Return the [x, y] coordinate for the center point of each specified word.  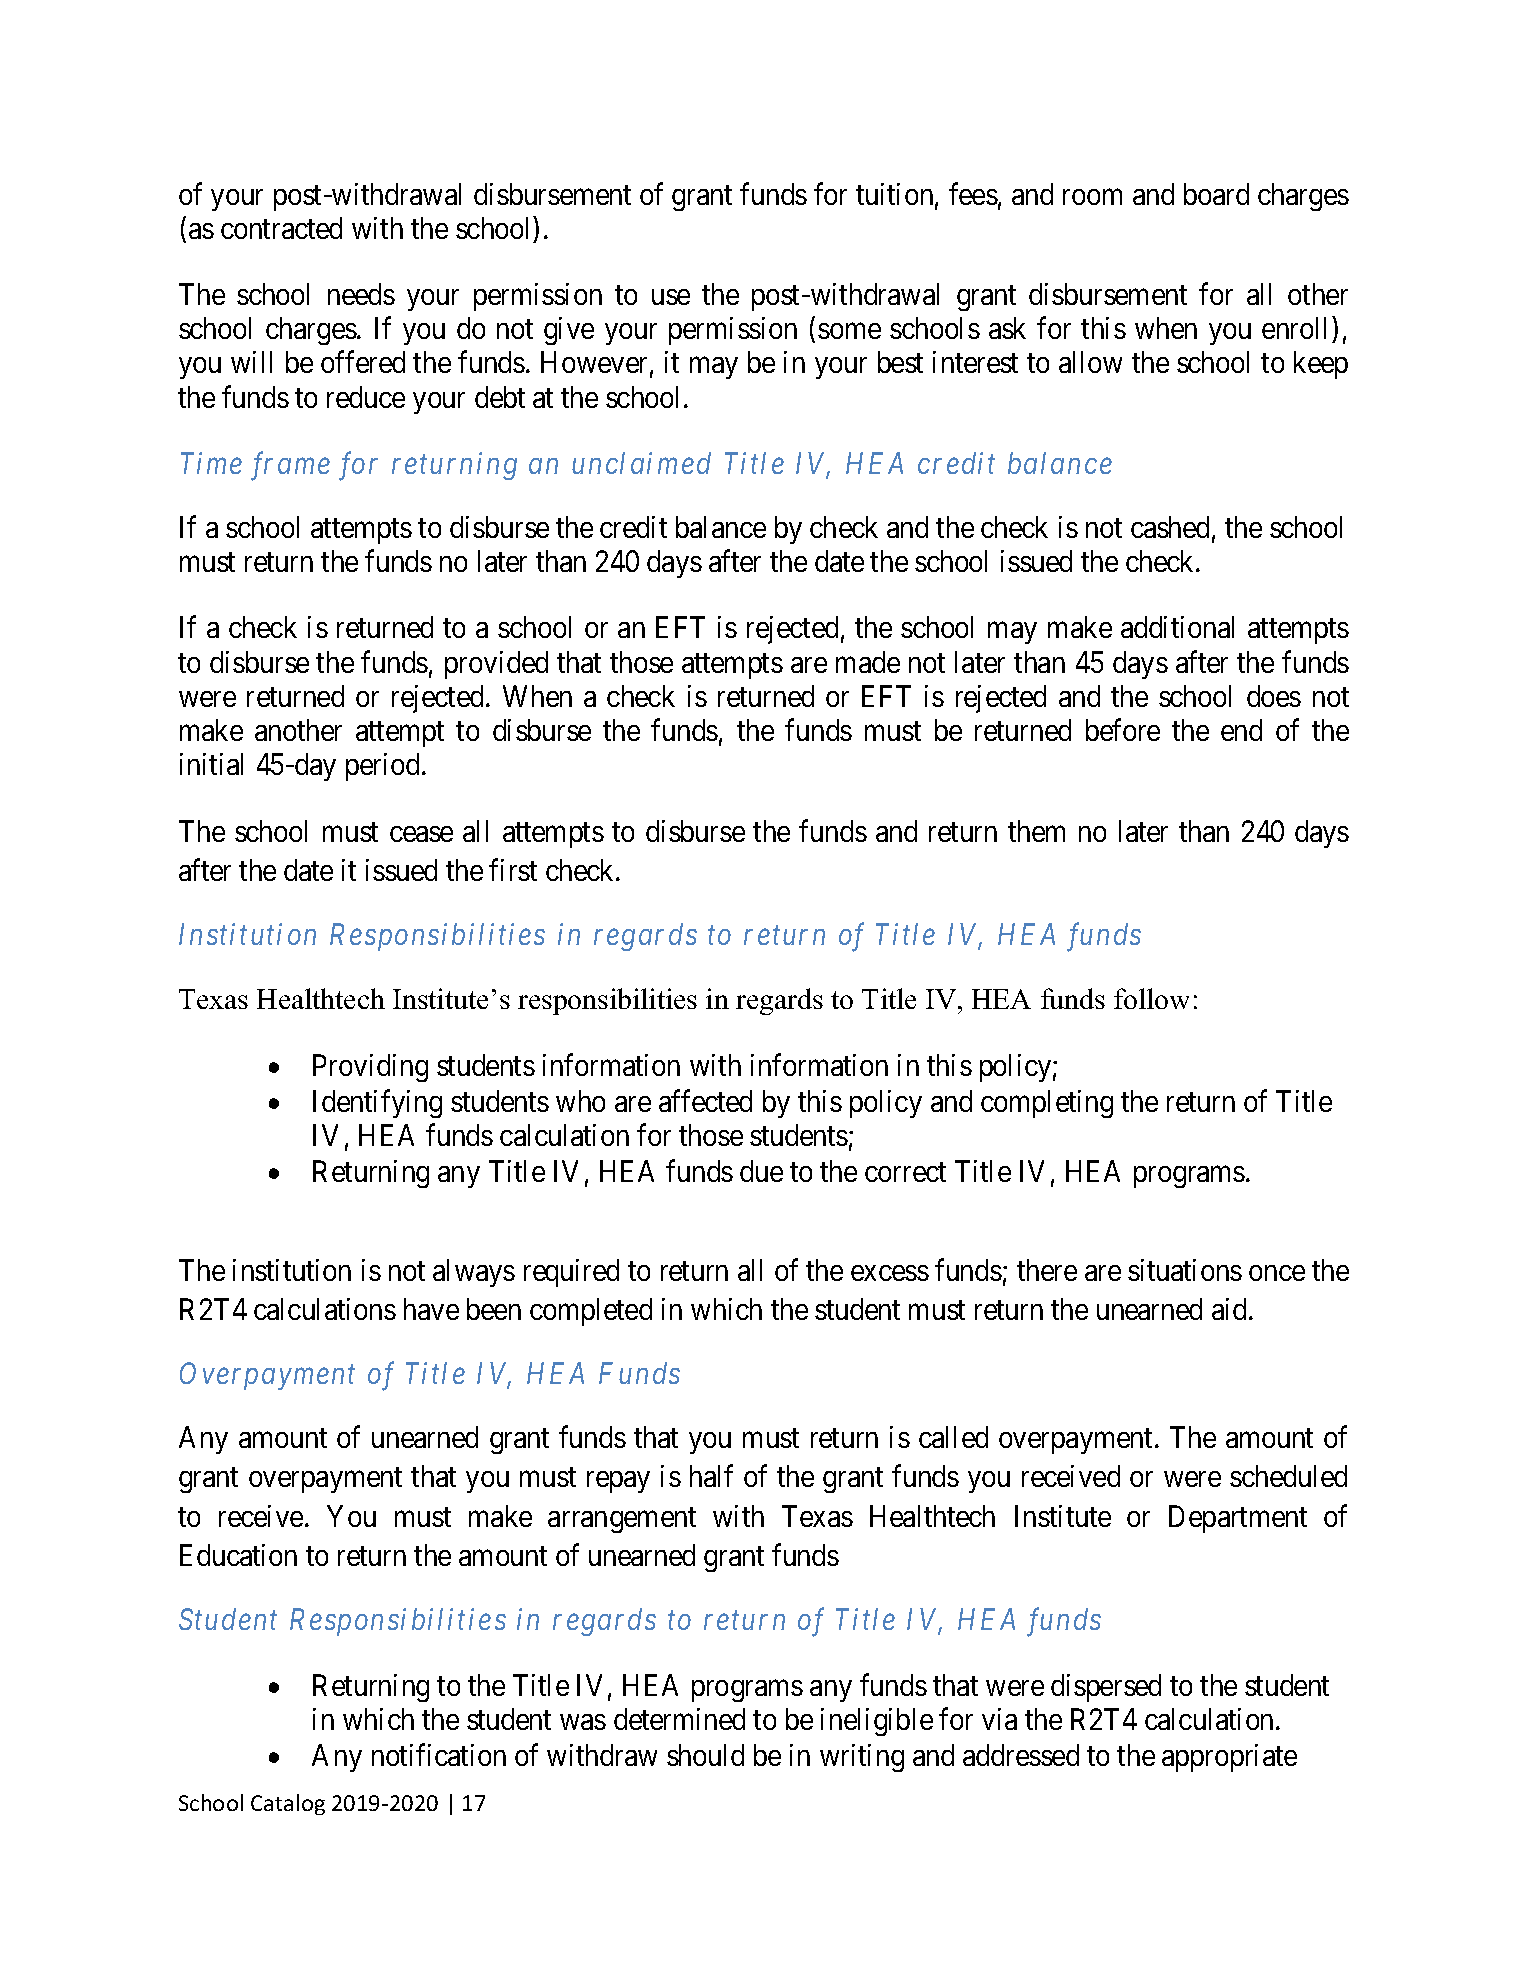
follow [1151, 998]
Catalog [288, 1804]
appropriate [1229, 1758]
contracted [281, 228]
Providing [370, 1068]
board [1216, 194]
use [671, 297]
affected [705, 1101]
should [705, 1755]
